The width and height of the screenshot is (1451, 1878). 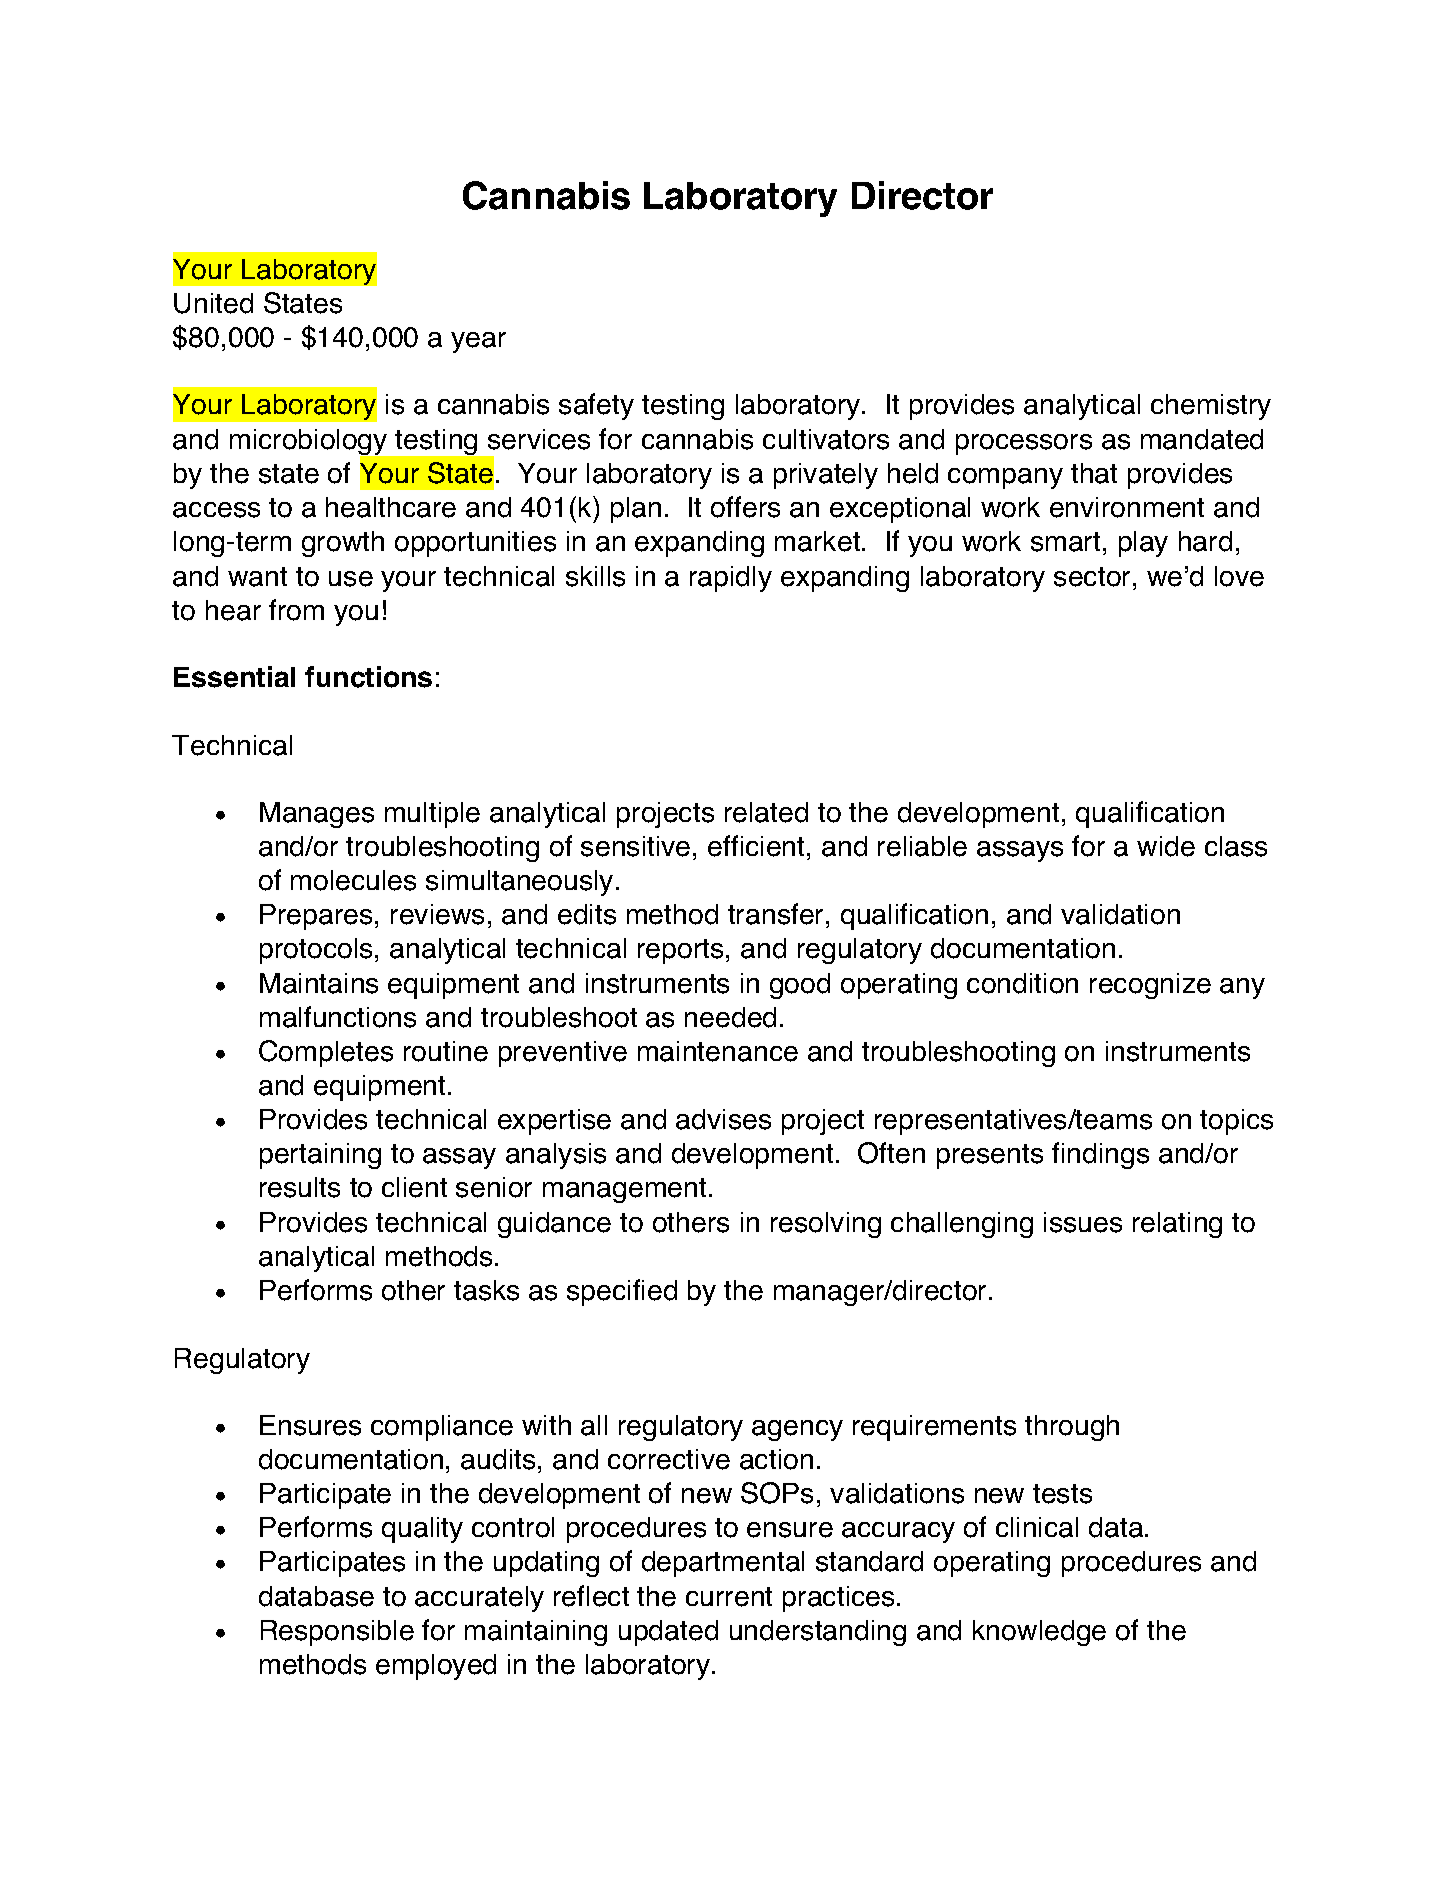 What do you see at coordinates (1211, 407) in the screenshot?
I see `chemistry` at bounding box center [1211, 407].
